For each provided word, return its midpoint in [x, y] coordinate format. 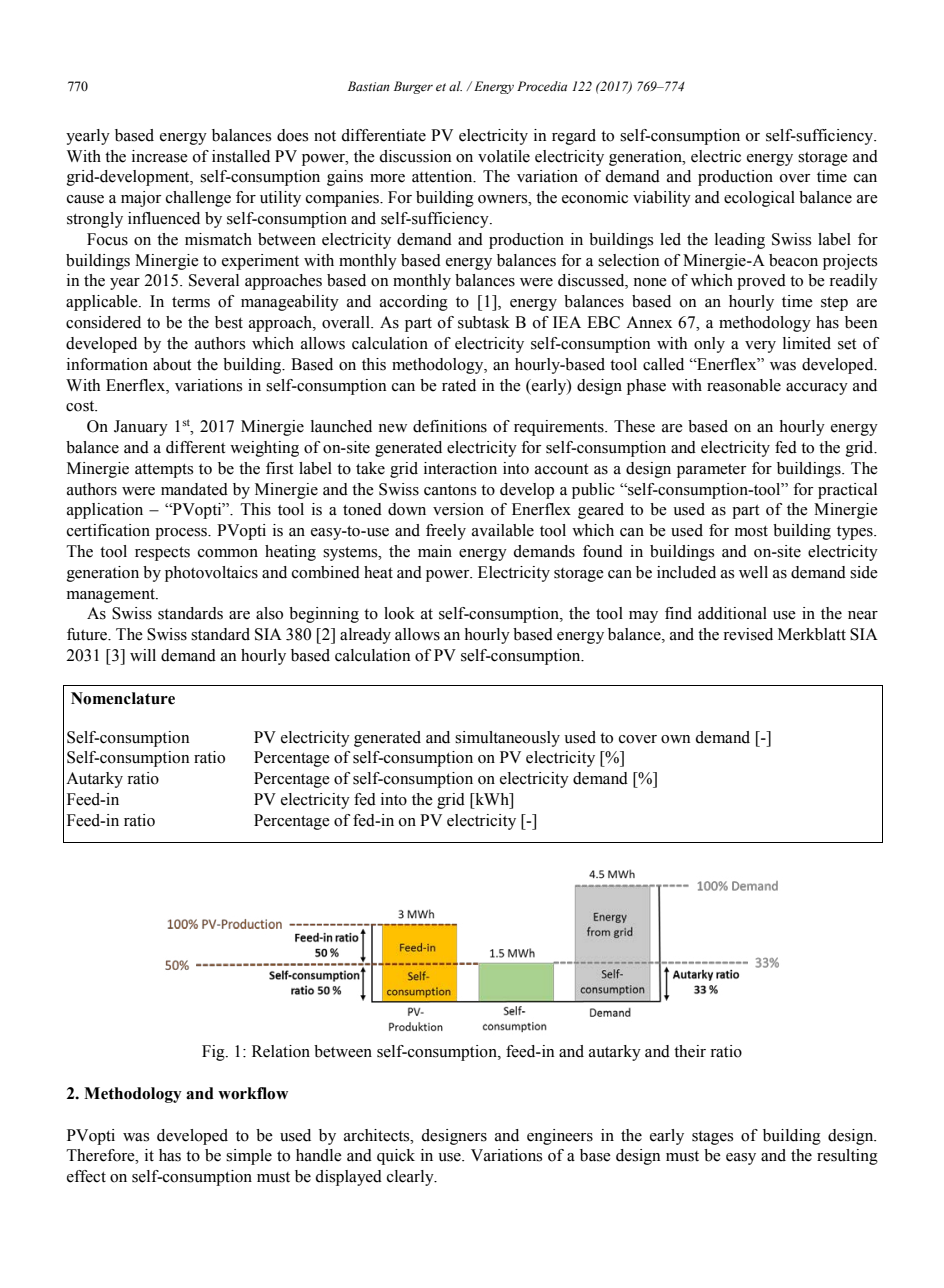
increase [160, 156]
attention [443, 176]
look [399, 613]
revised [748, 634]
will [143, 655]
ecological [759, 199]
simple [249, 1157]
